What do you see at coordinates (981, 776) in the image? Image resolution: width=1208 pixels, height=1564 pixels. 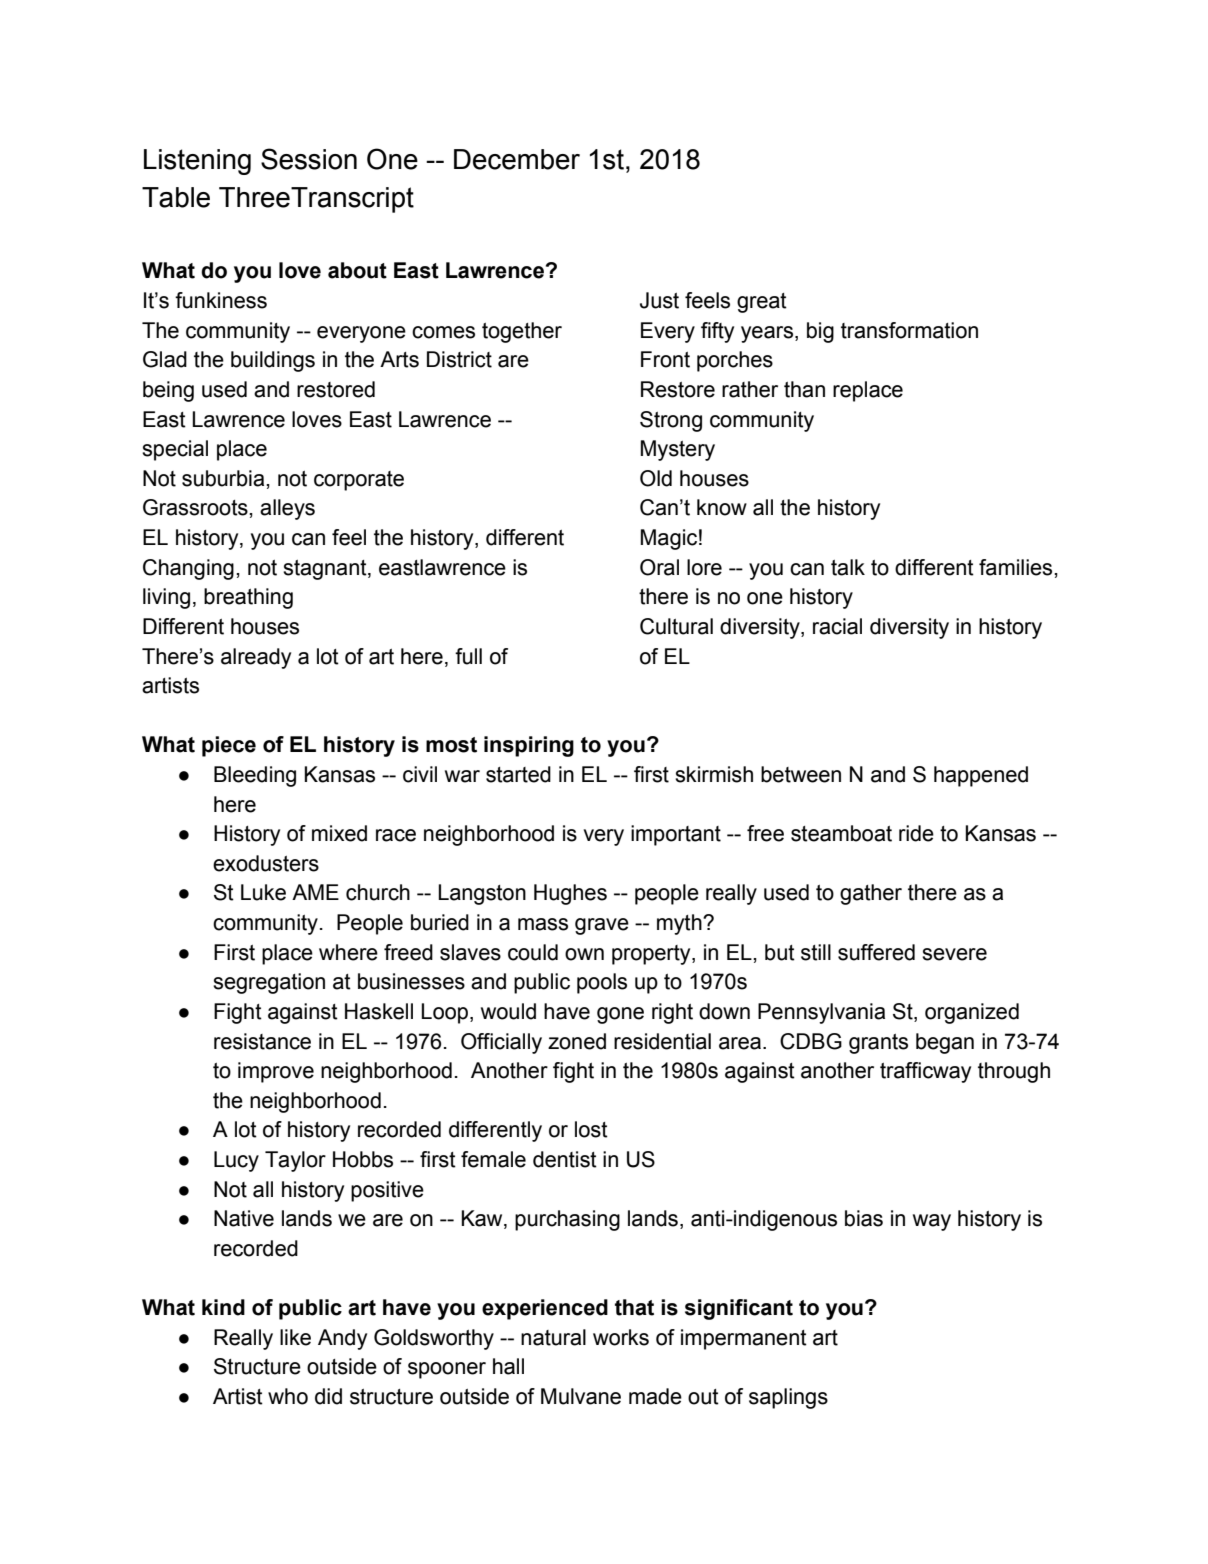 I see `happened` at bounding box center [981, 776].
